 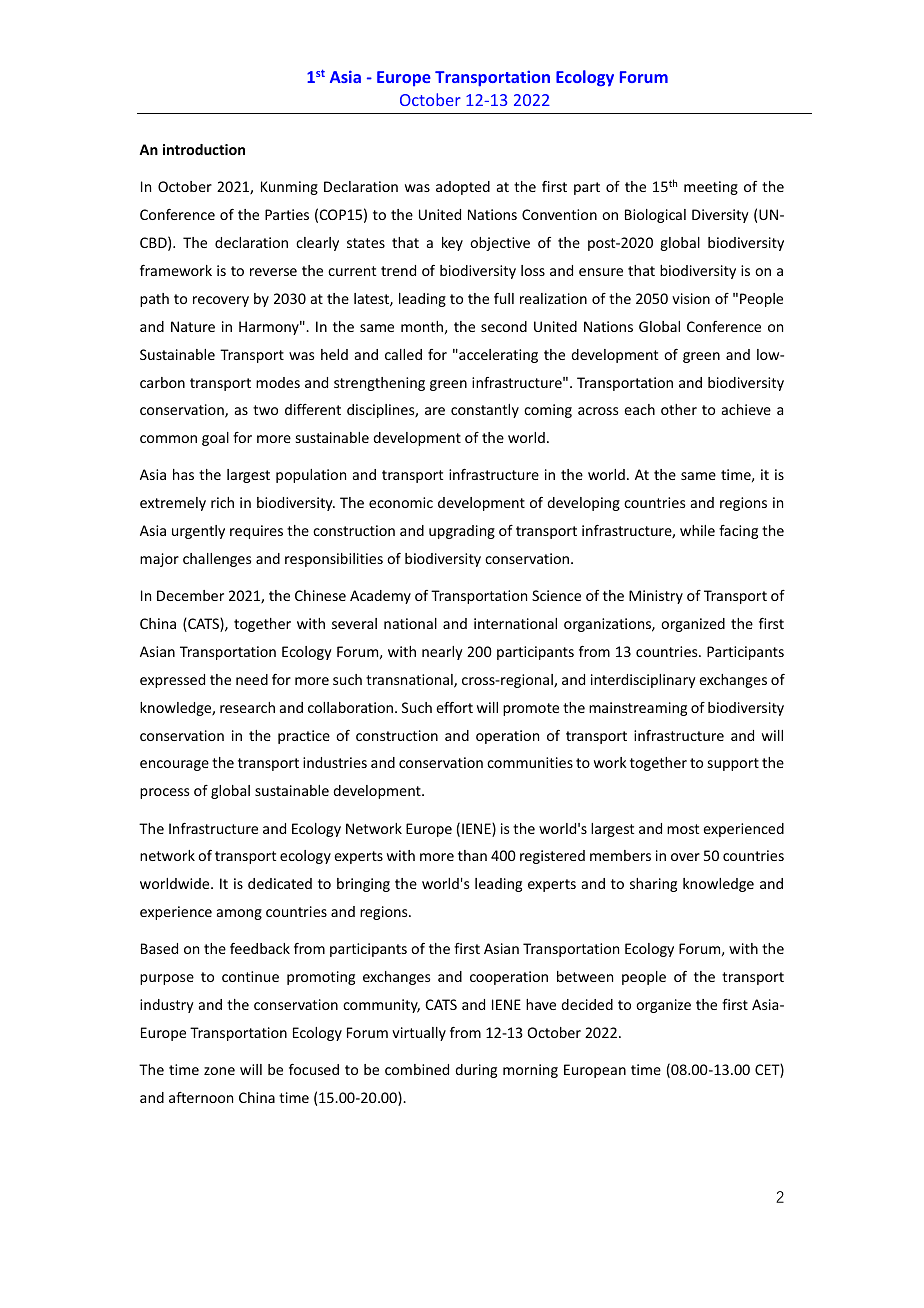 I want to click on goal, so click(x=215, y=439).
